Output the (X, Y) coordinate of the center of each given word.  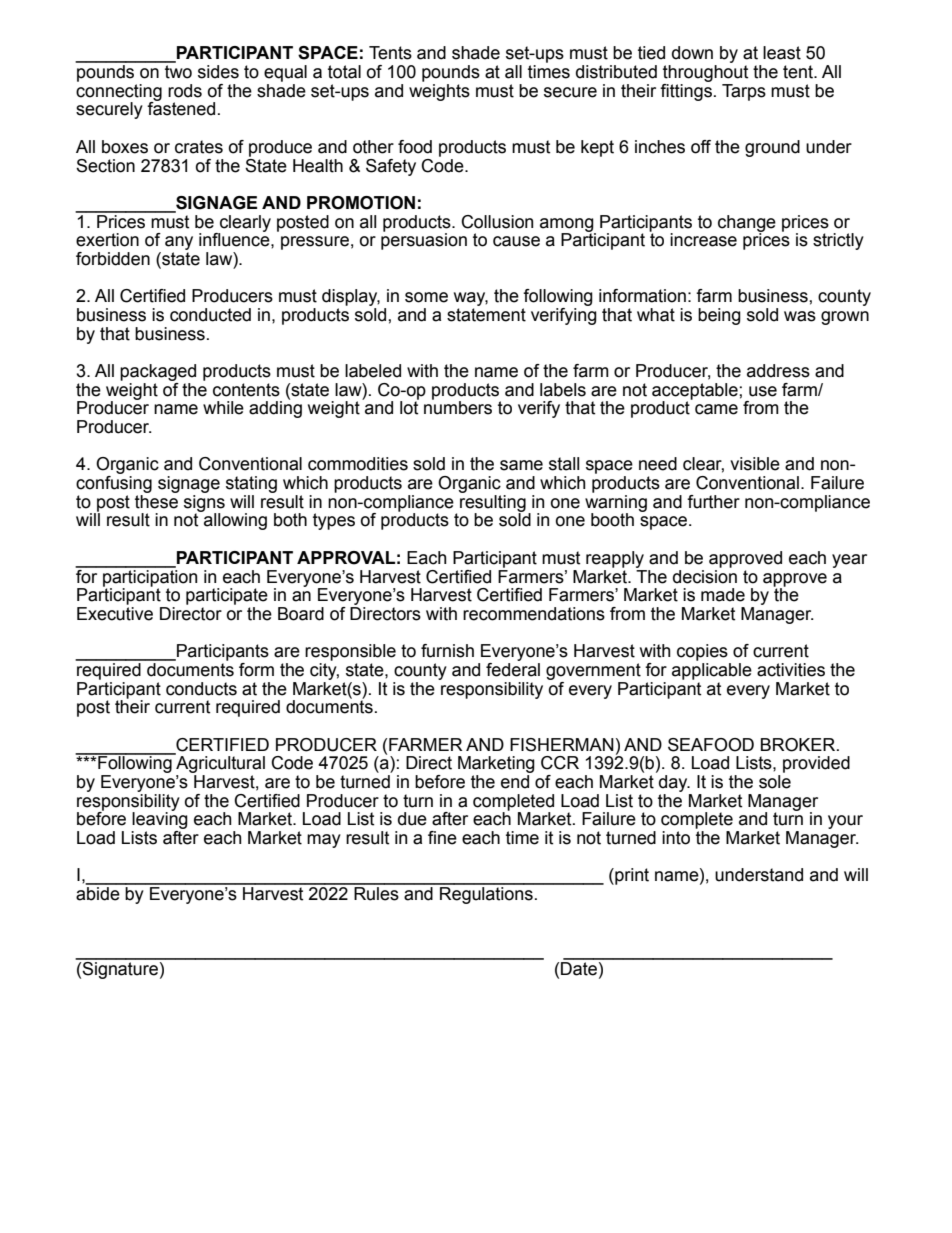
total (344, 72)
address (778, 371)
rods (185, 91)
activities (791, 670)
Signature (120, 969)
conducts (201, 689)
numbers (458, 407)
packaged (158, 372)
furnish (447, 651)
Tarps (744, 92)
